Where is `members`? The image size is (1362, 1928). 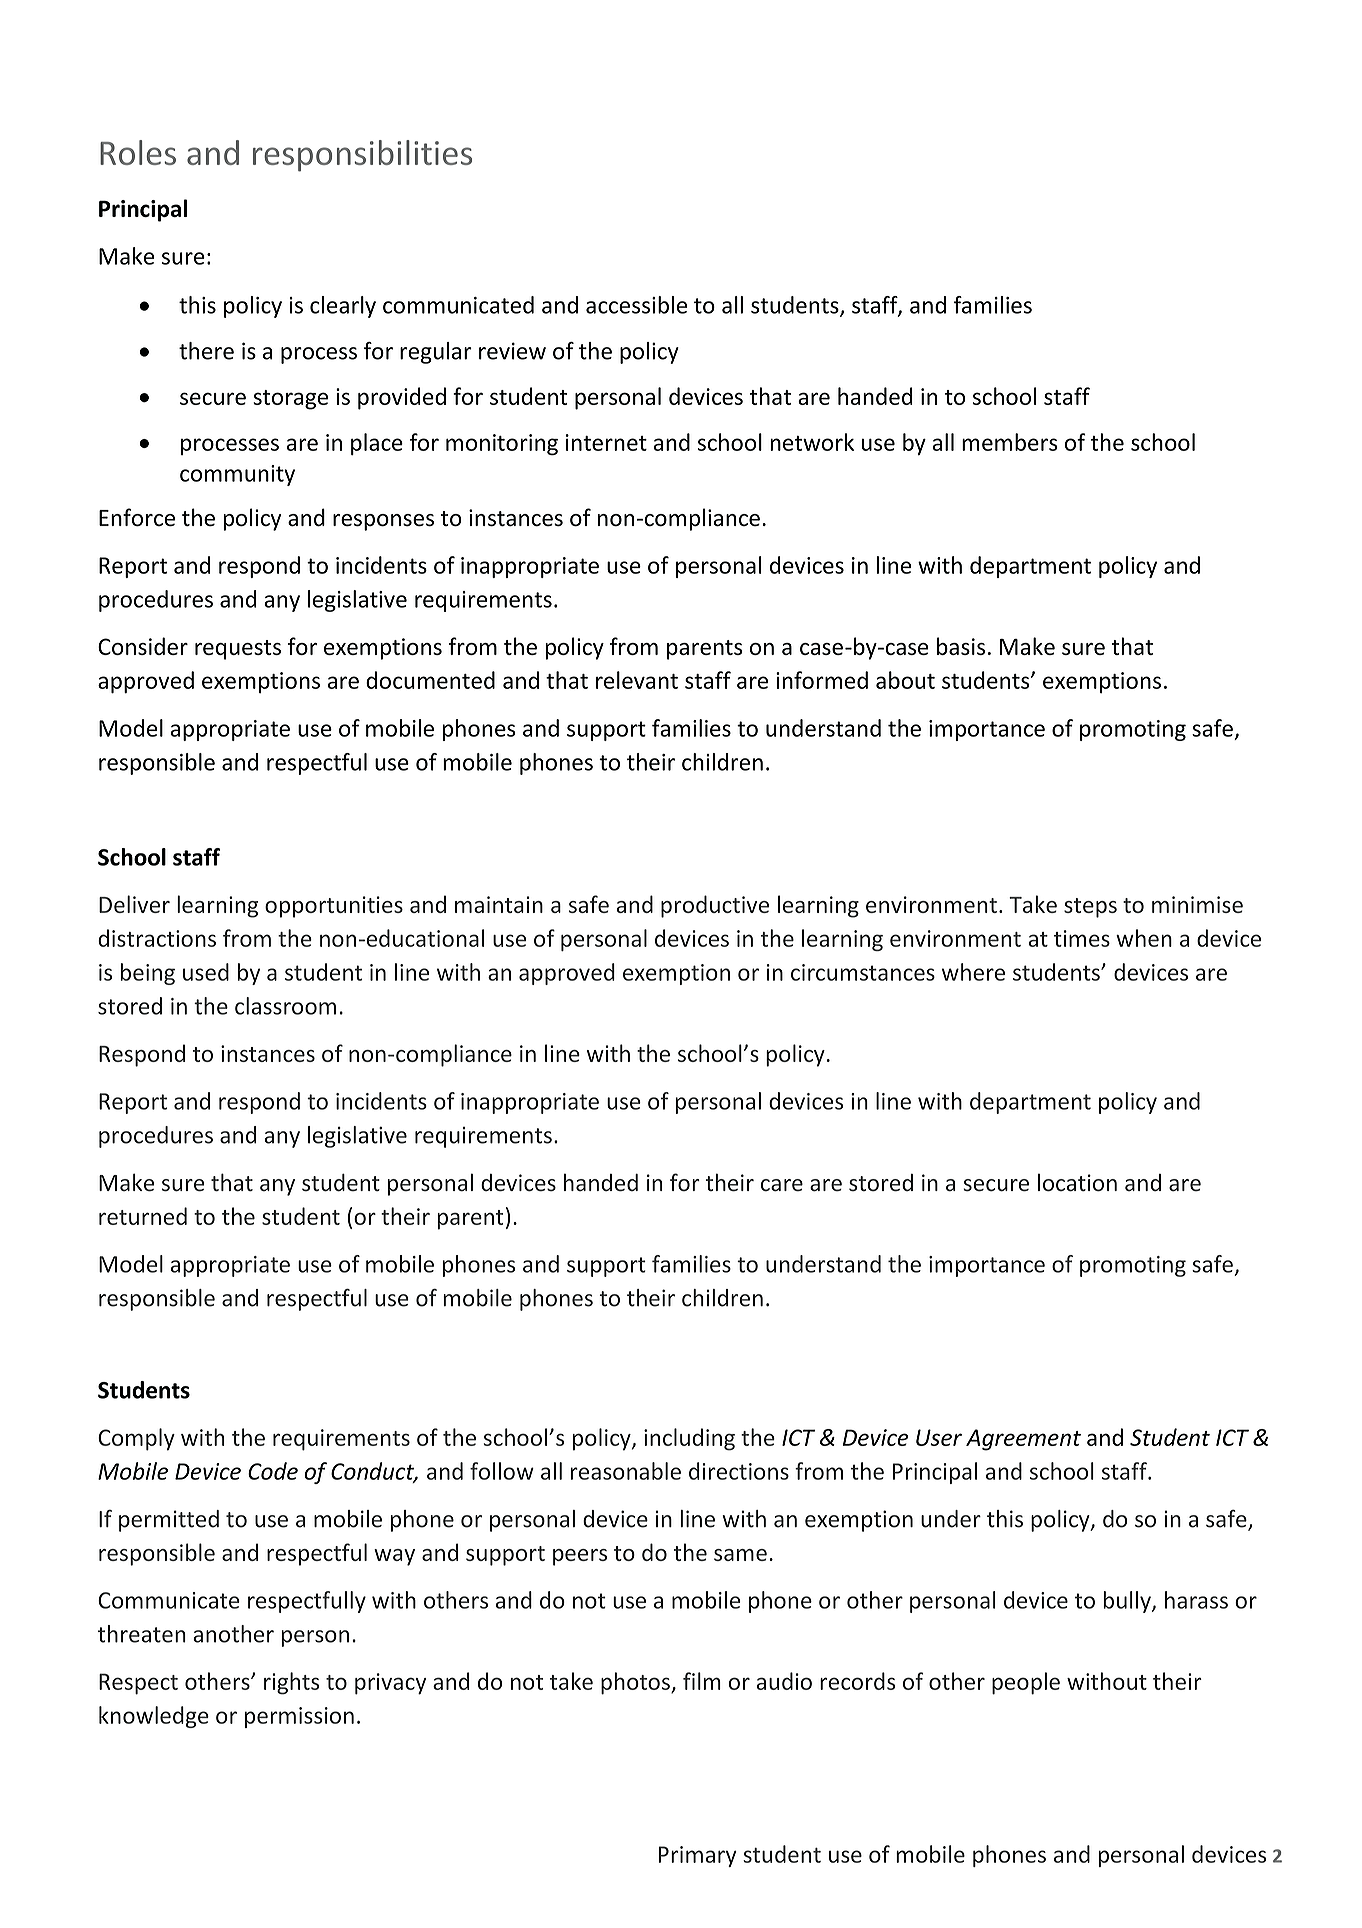 members is located at coordinates (1010, 442).
